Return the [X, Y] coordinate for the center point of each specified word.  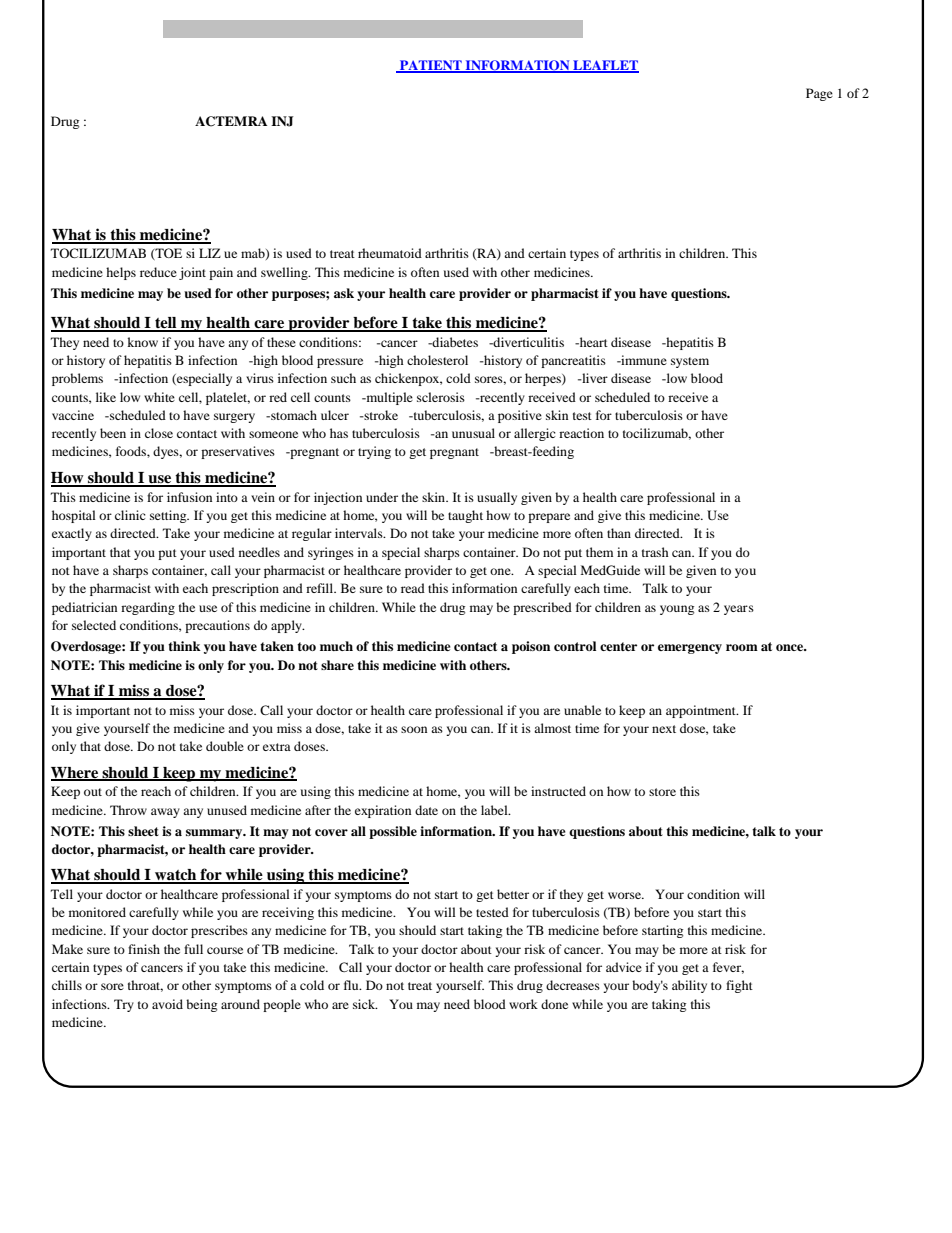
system [690, 362]
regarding [148, 608]
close [159, 433]
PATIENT [431, 66]
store [662, 792]
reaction [581, 433]
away [165, 813]
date [426, 810]
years [739, 610]
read [413, 588]
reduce [158, 272]
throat [145, 986]
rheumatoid [390, 253]
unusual [473, 433]
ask [344, 293]
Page [819, 94]
